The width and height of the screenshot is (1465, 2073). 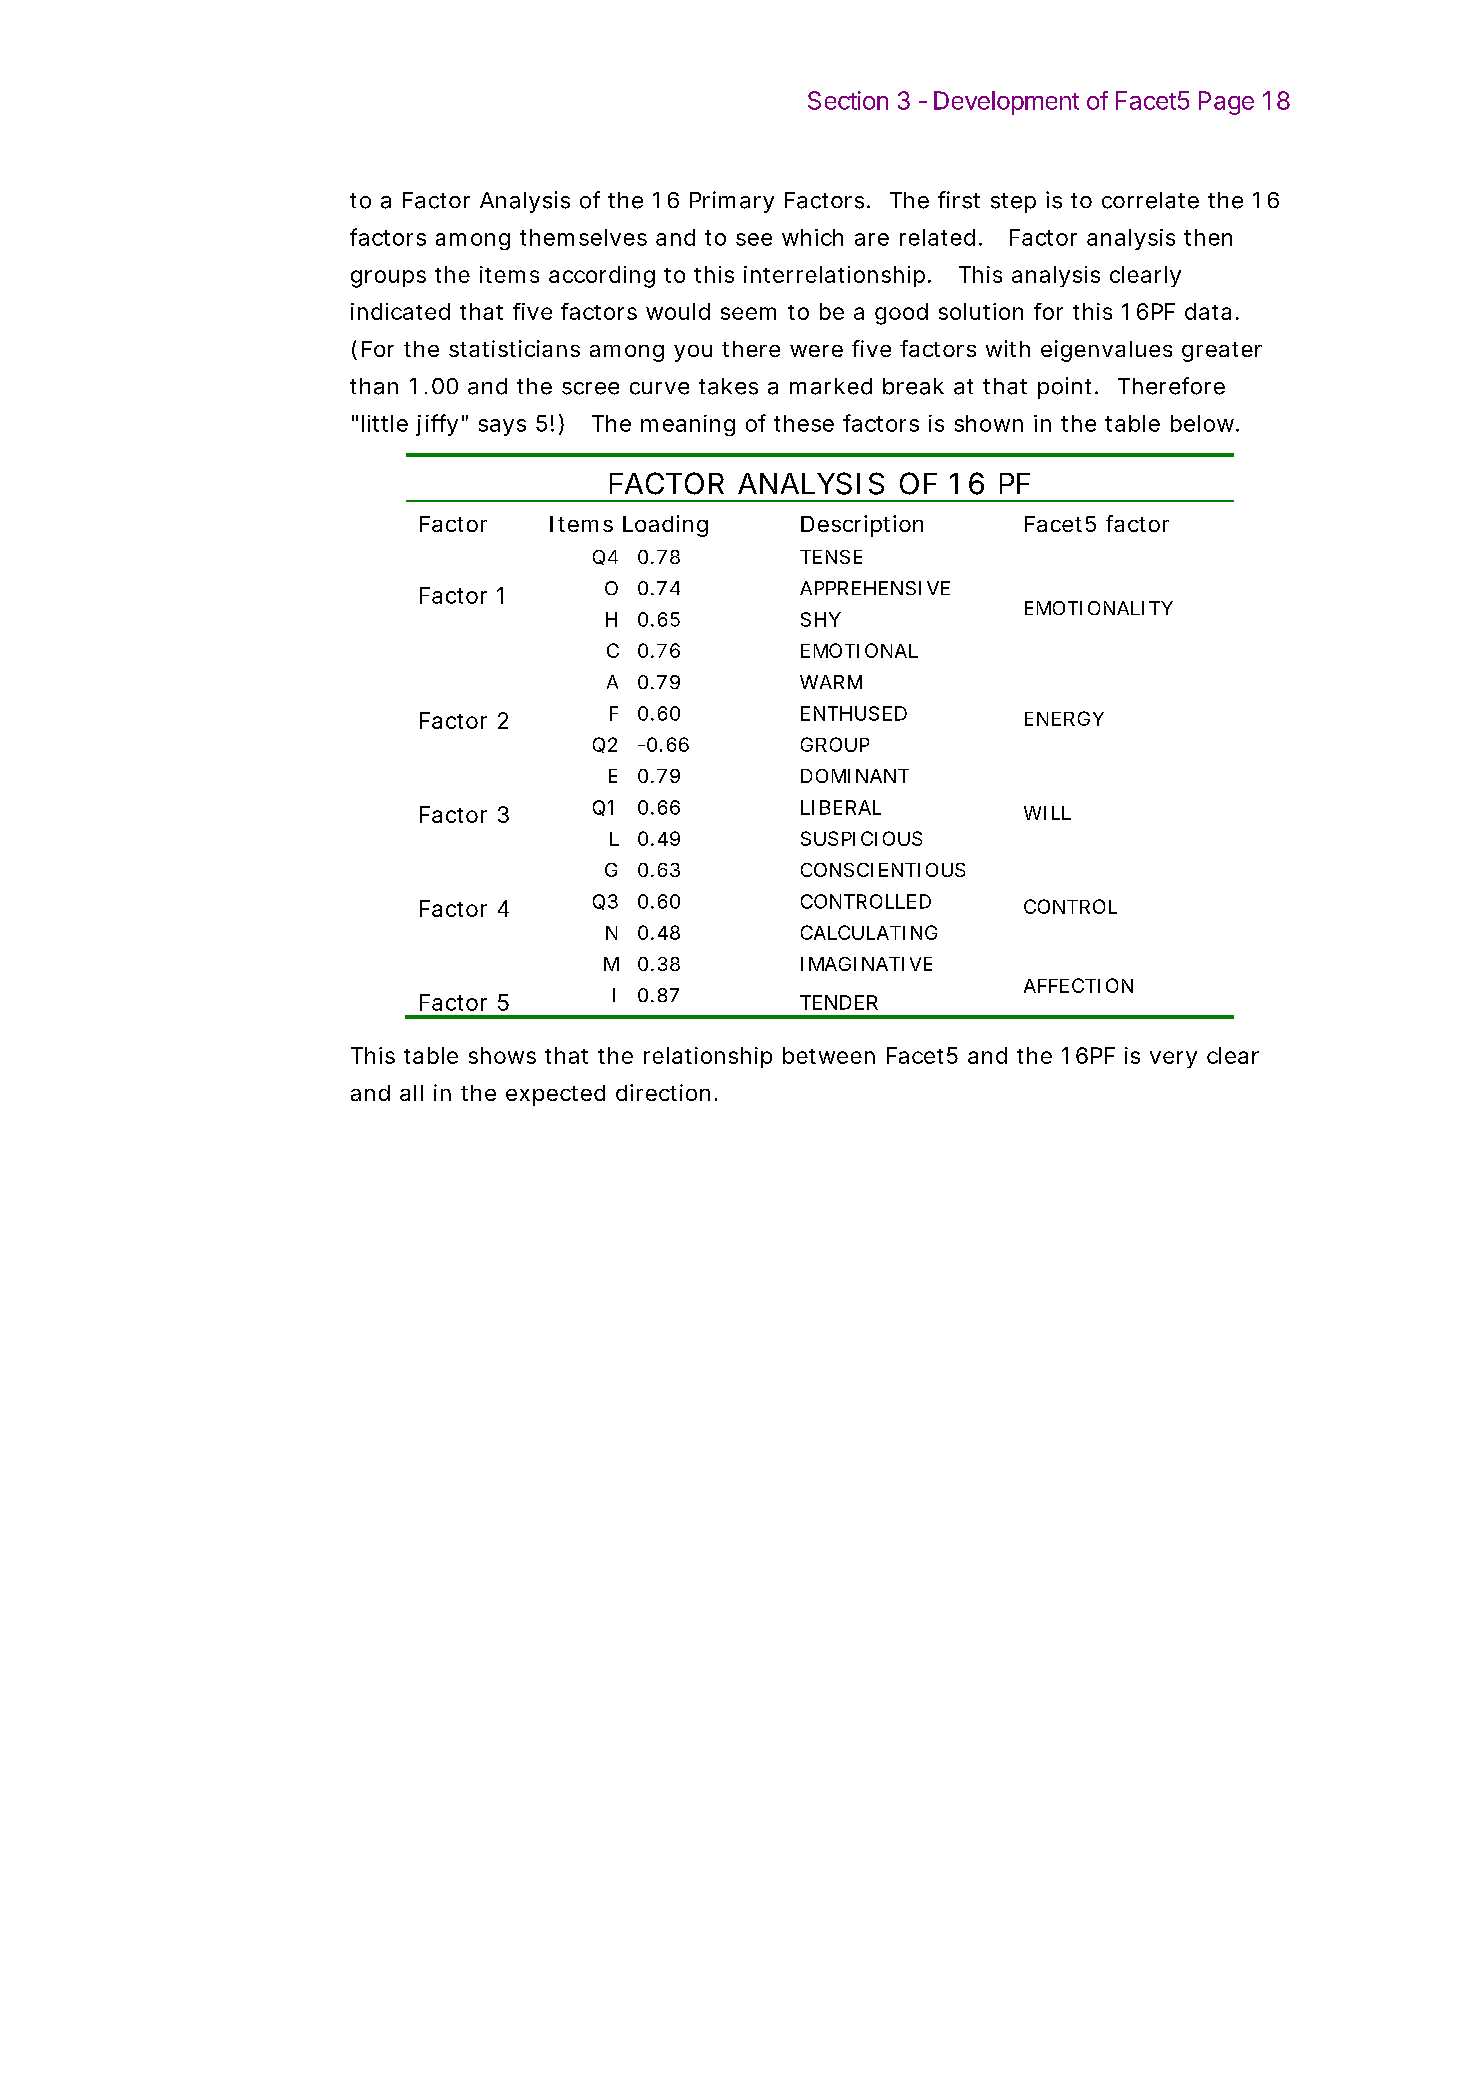 What do you see at coordinates (1226, 103) in the screenshot?
I see `Page` at bounding box center [1226, 103].
